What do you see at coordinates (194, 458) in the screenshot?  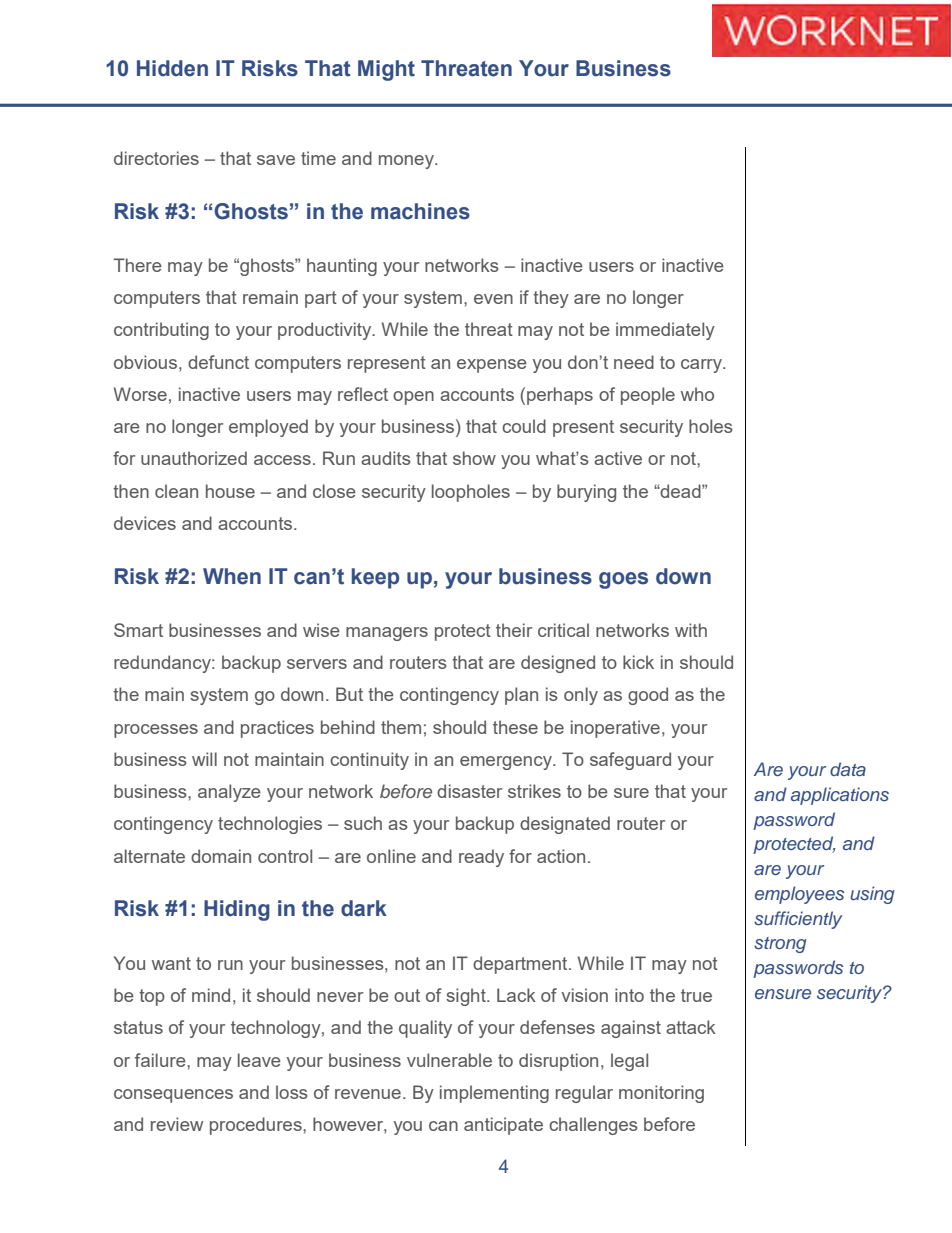 I see `unauthorized` at bounding box center [194, 458].
